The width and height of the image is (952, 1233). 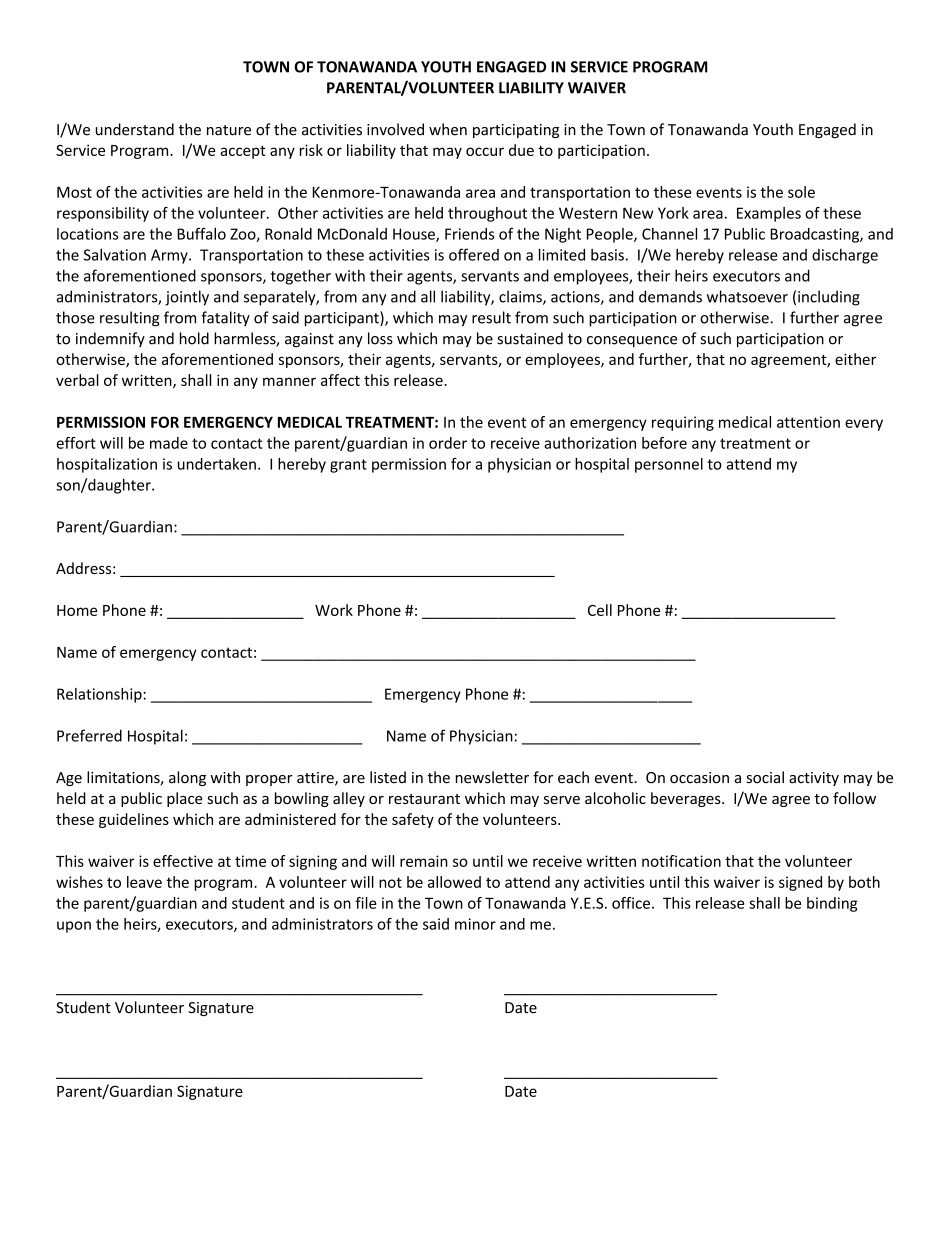 I want to click on minor, so click(x=475, y=924).
